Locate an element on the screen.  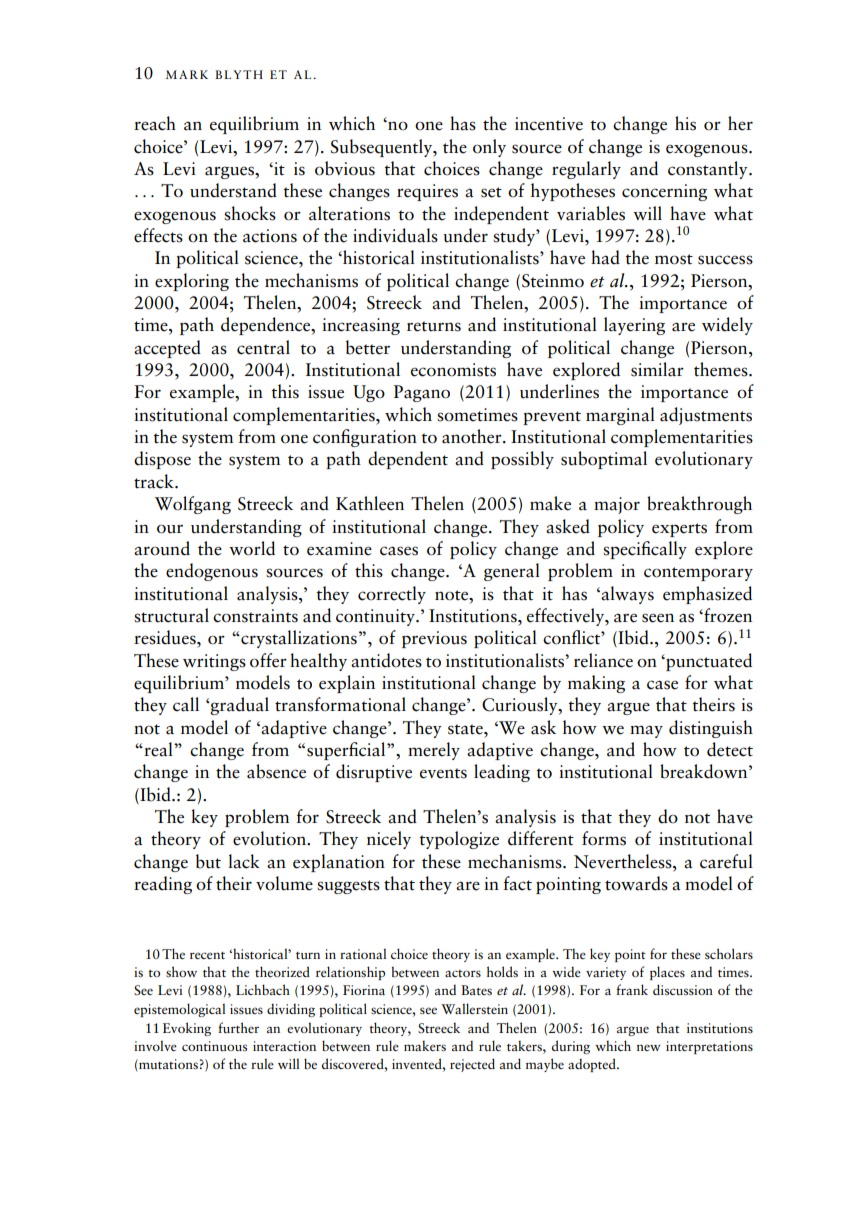
constantly is located at coordinates (709, 170).
